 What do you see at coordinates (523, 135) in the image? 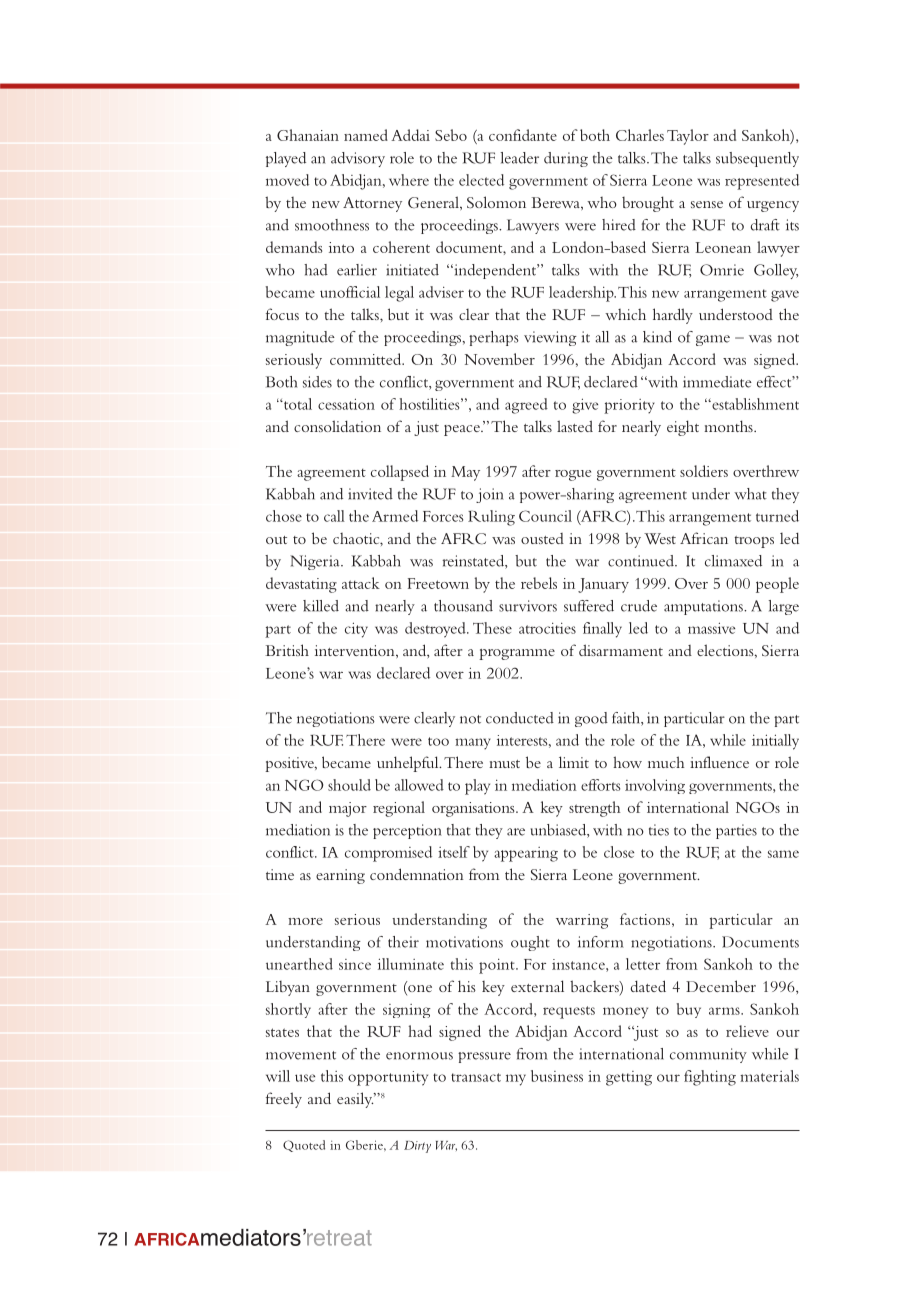
I see `confidante` at bounding box center [523, 135].
